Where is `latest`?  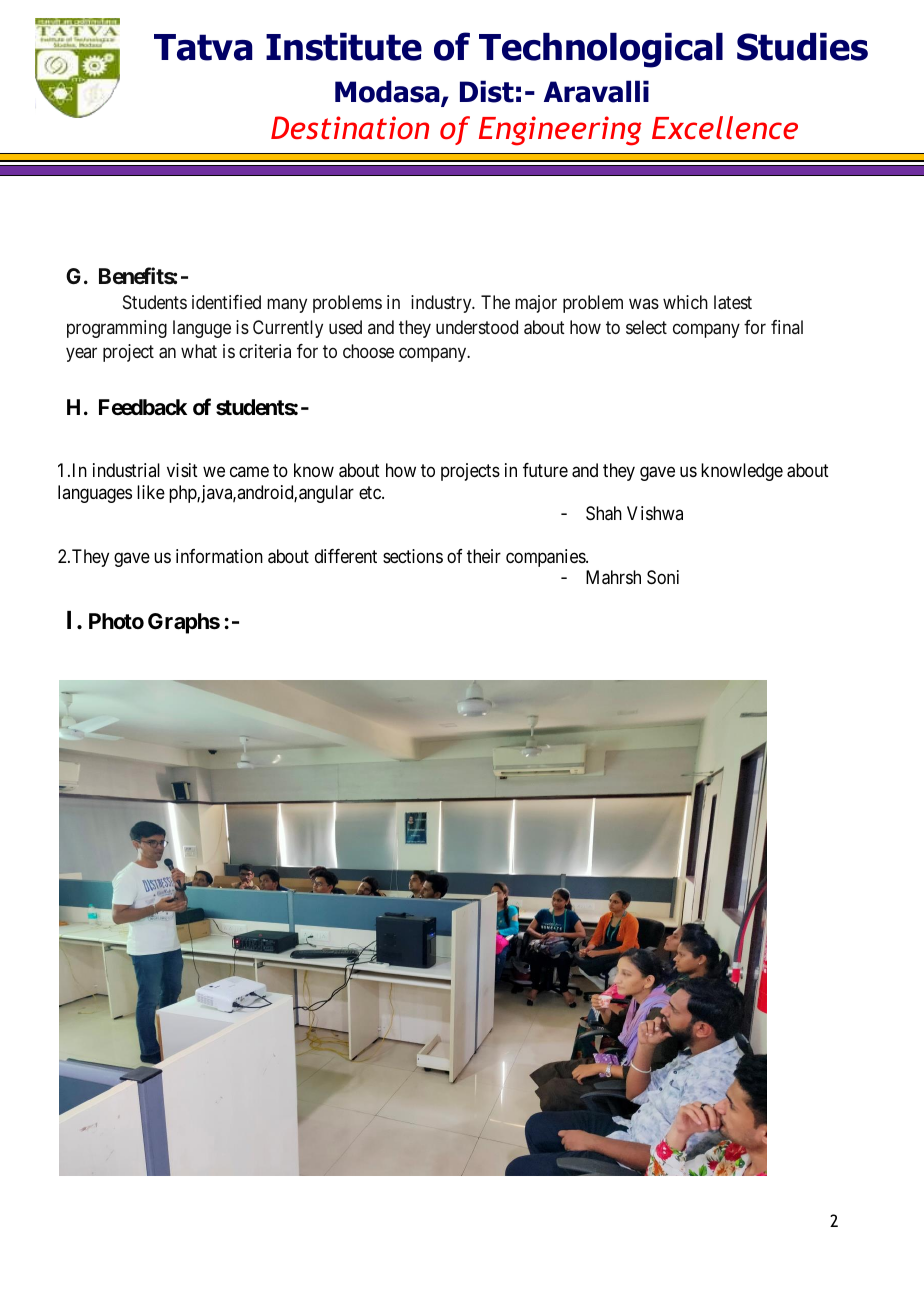
latest is located at coordinates (733, 302).
